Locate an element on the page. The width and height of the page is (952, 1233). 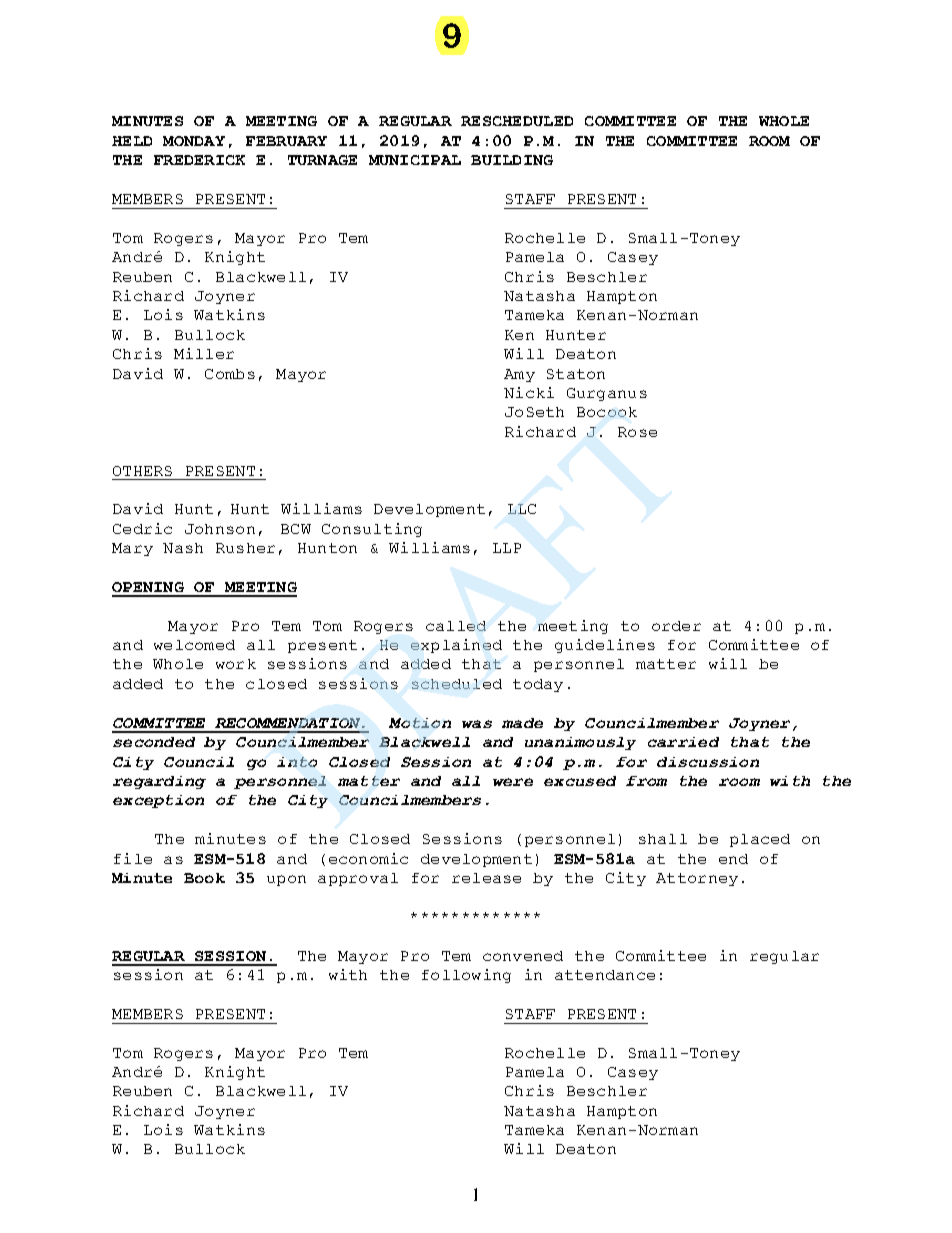
Book is located at coordinates (204, 878).
